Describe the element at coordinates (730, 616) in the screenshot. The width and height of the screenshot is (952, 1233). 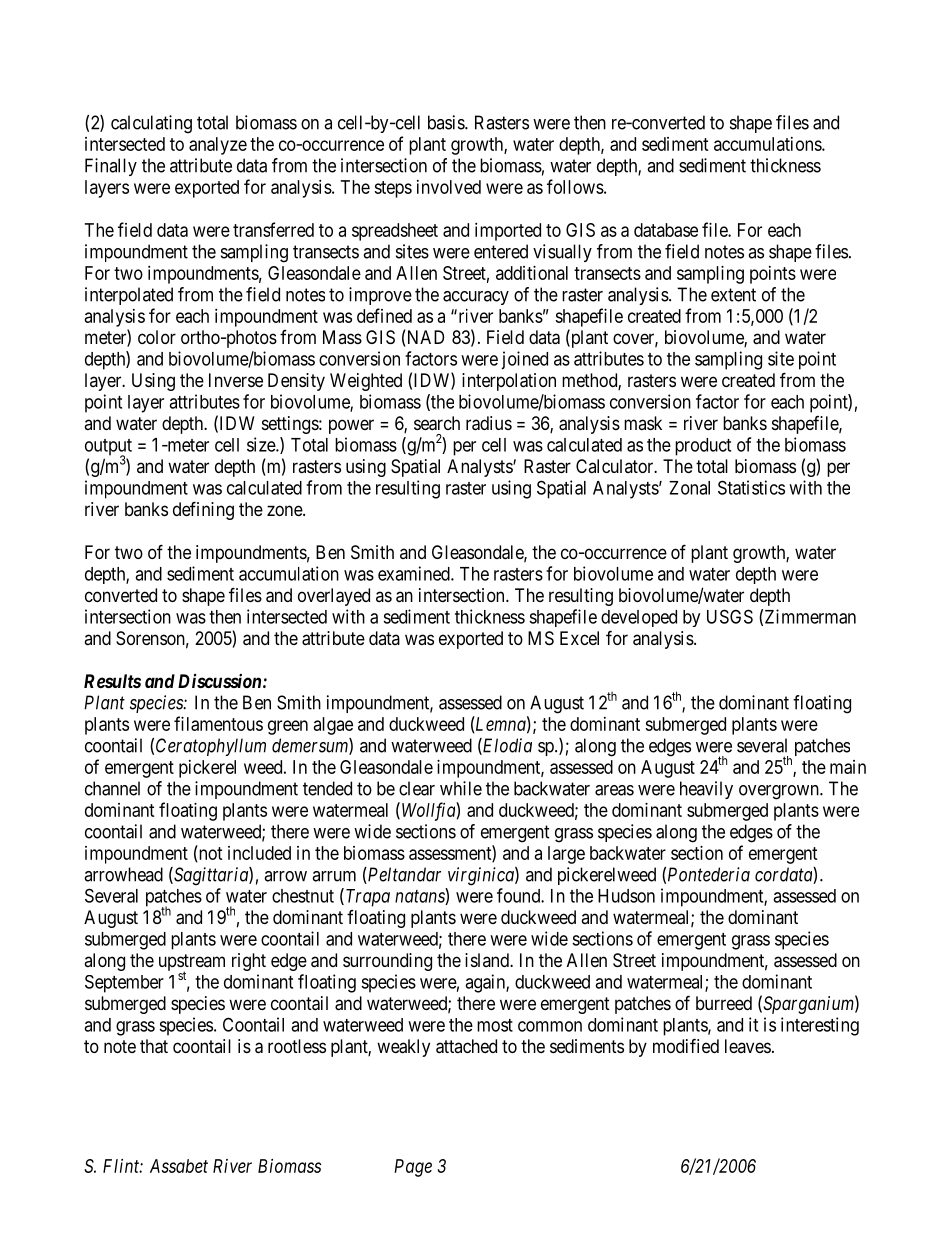
I see `USGS` at that location.
